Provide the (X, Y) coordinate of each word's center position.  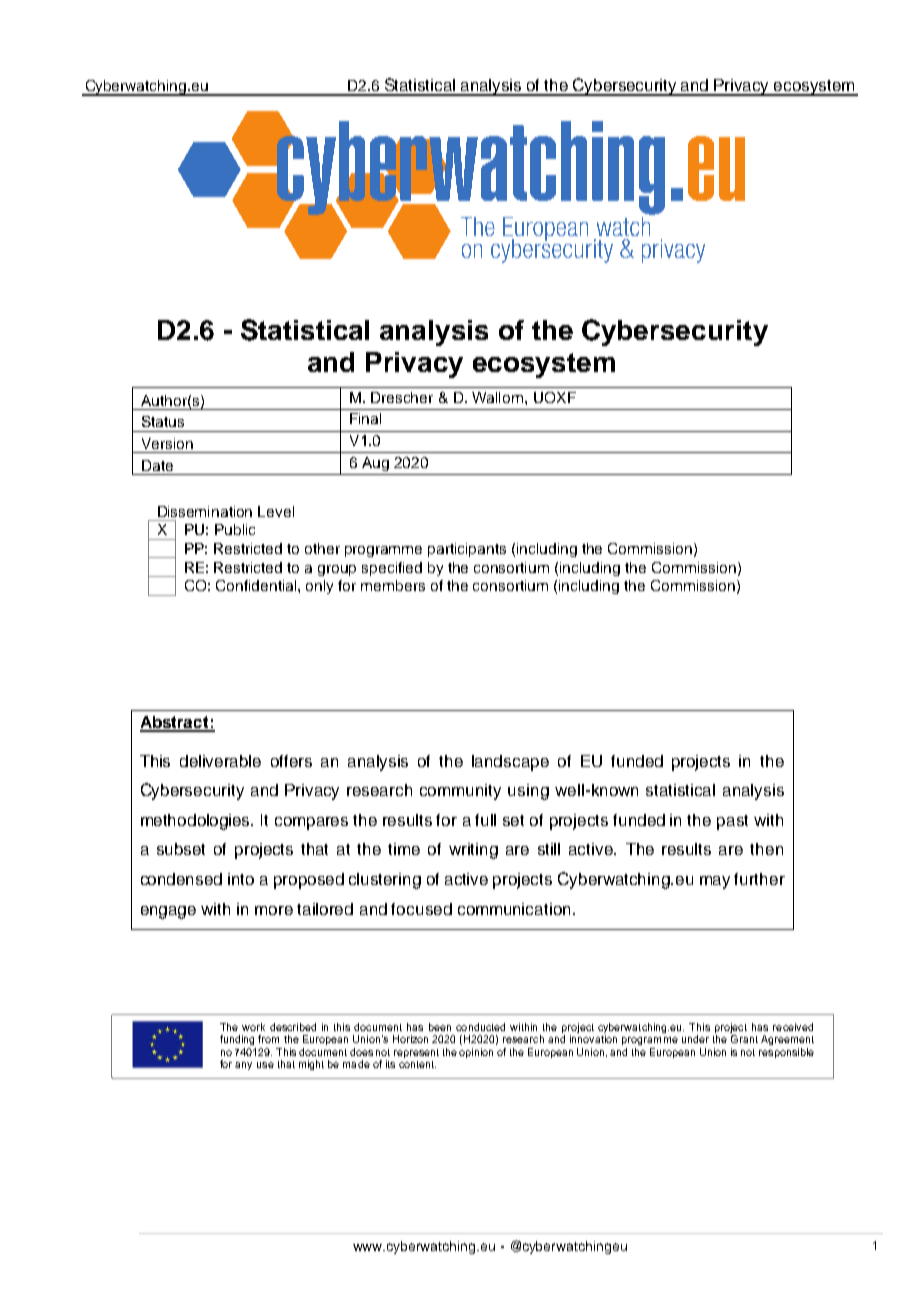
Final (365, 418)
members (393, 585)
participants (467, 550)
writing (473, 851)
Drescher (402, 397)
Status (163, 421)
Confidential (257, 585)
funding (237, 1040)
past (732, 822)
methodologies (197, 822)
